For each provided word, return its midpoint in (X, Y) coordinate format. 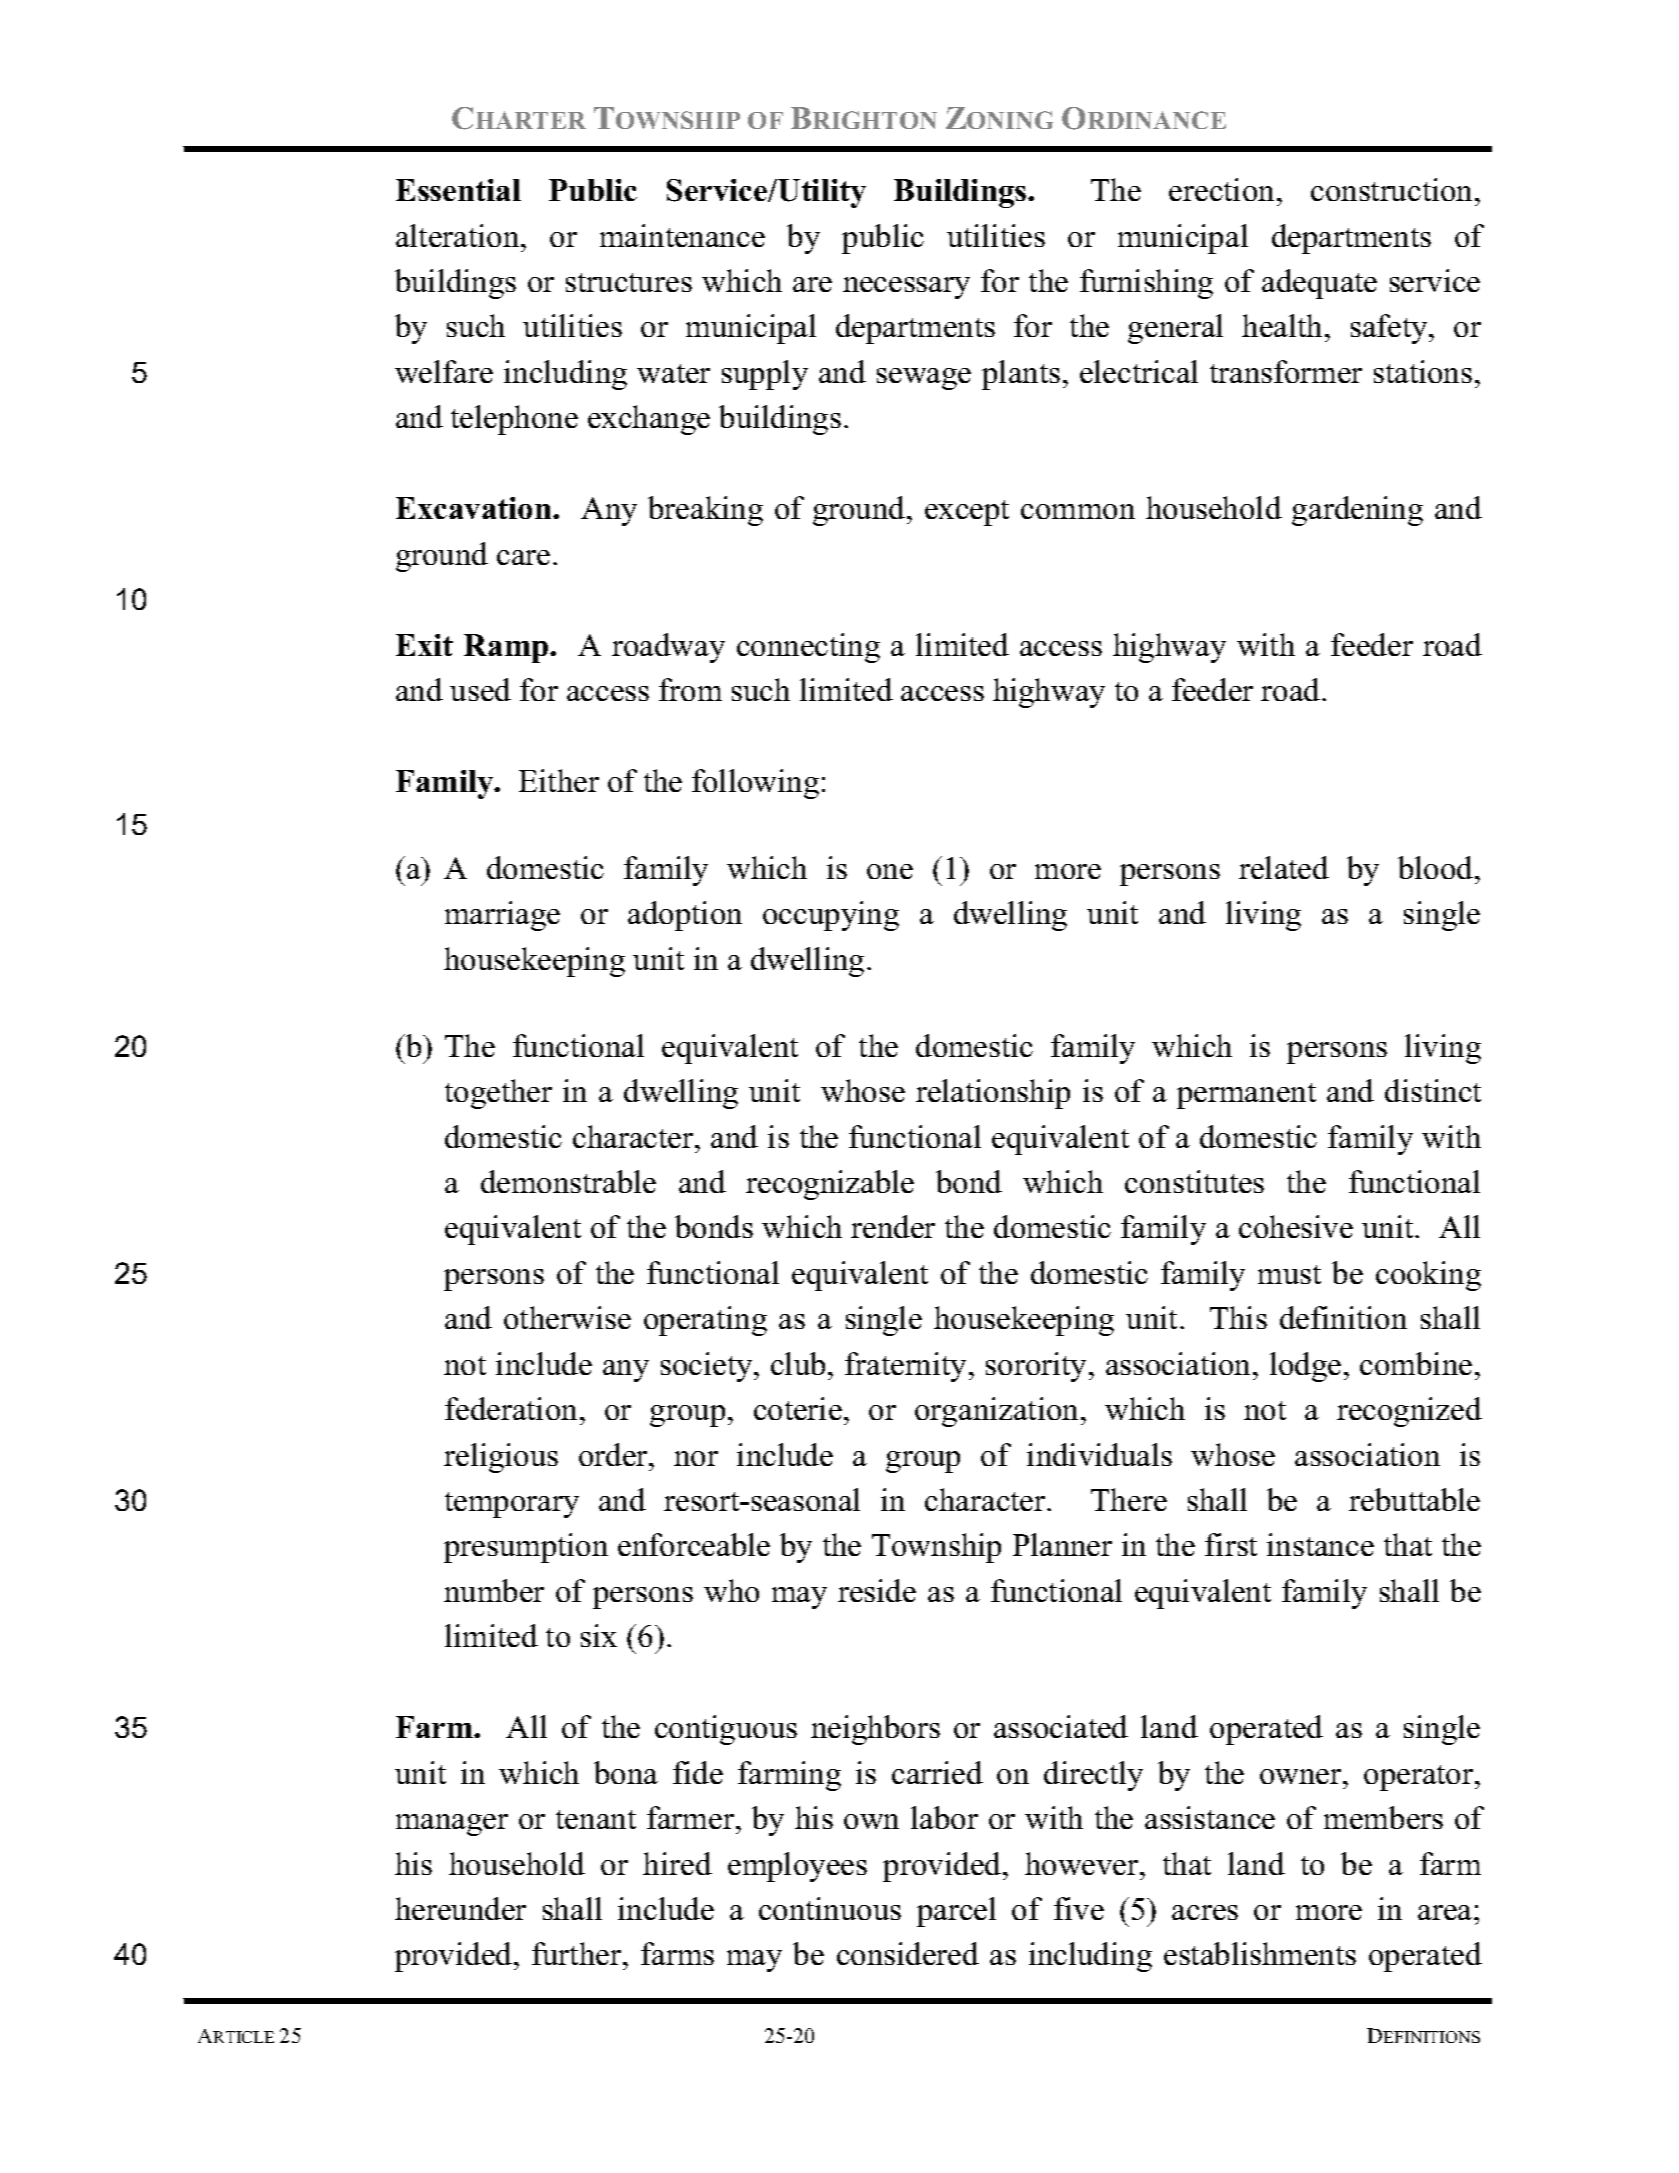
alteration (459, 235)
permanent (1246, 1096)
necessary (906, 288)
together (498, 1094)
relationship (993, 1094)
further (578, 1953)
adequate (1319, 284)
